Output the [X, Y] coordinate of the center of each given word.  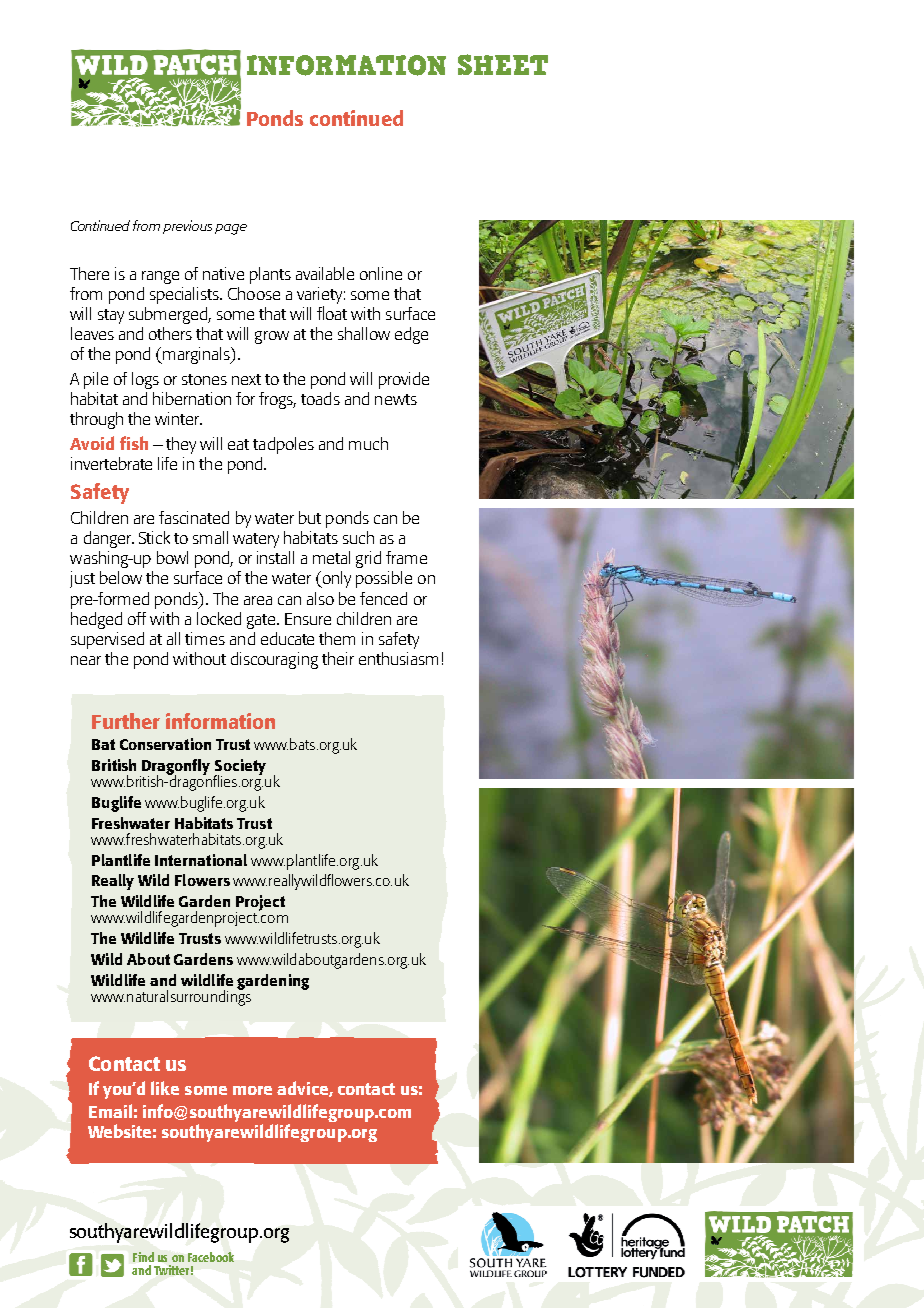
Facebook [211, 1257]
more [252, 1090]
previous [187, 227]
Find [143, 1257]
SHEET [503, 64]
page [231, 229]
